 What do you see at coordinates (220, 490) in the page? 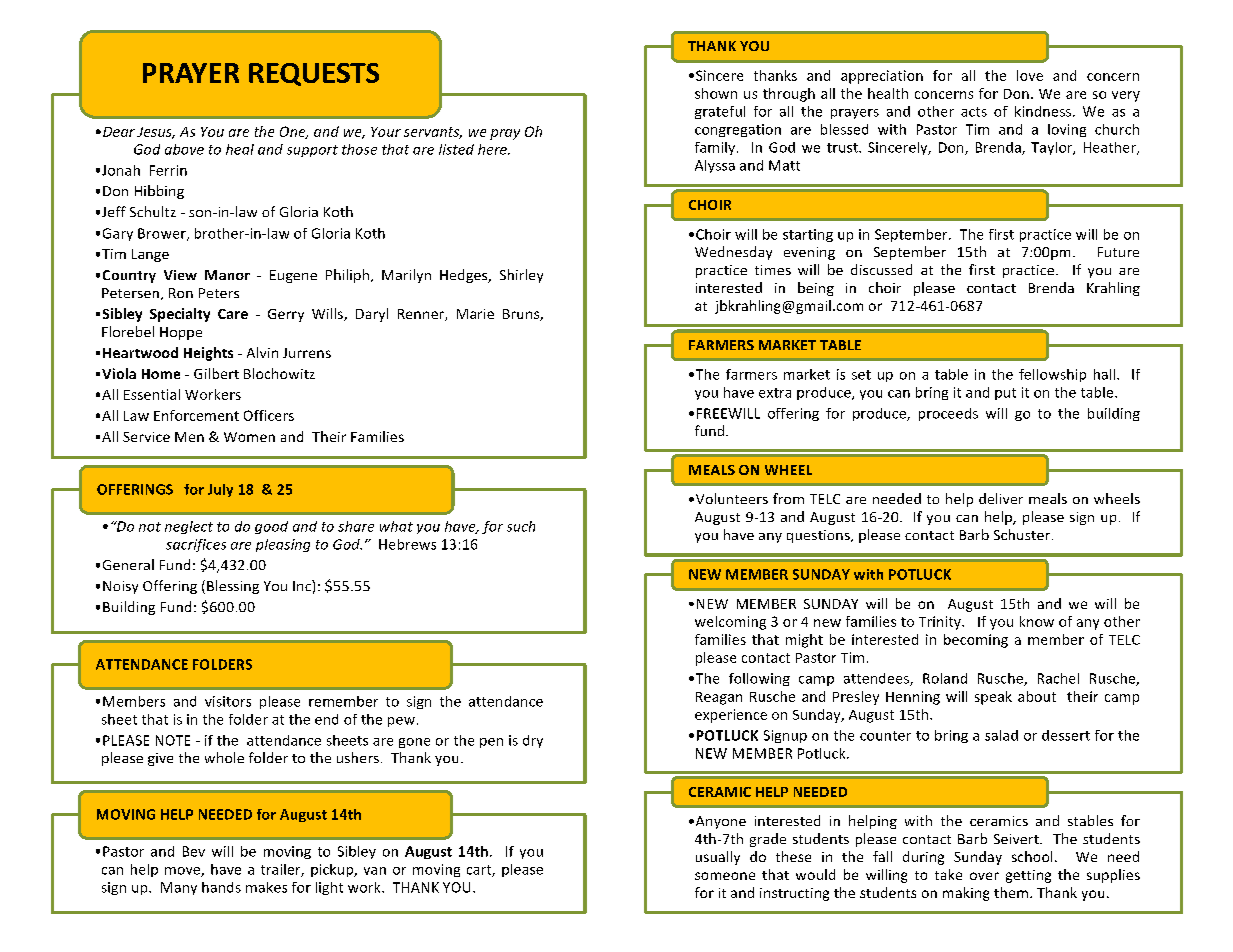
I see `July` at bounding box center [220, 490].
